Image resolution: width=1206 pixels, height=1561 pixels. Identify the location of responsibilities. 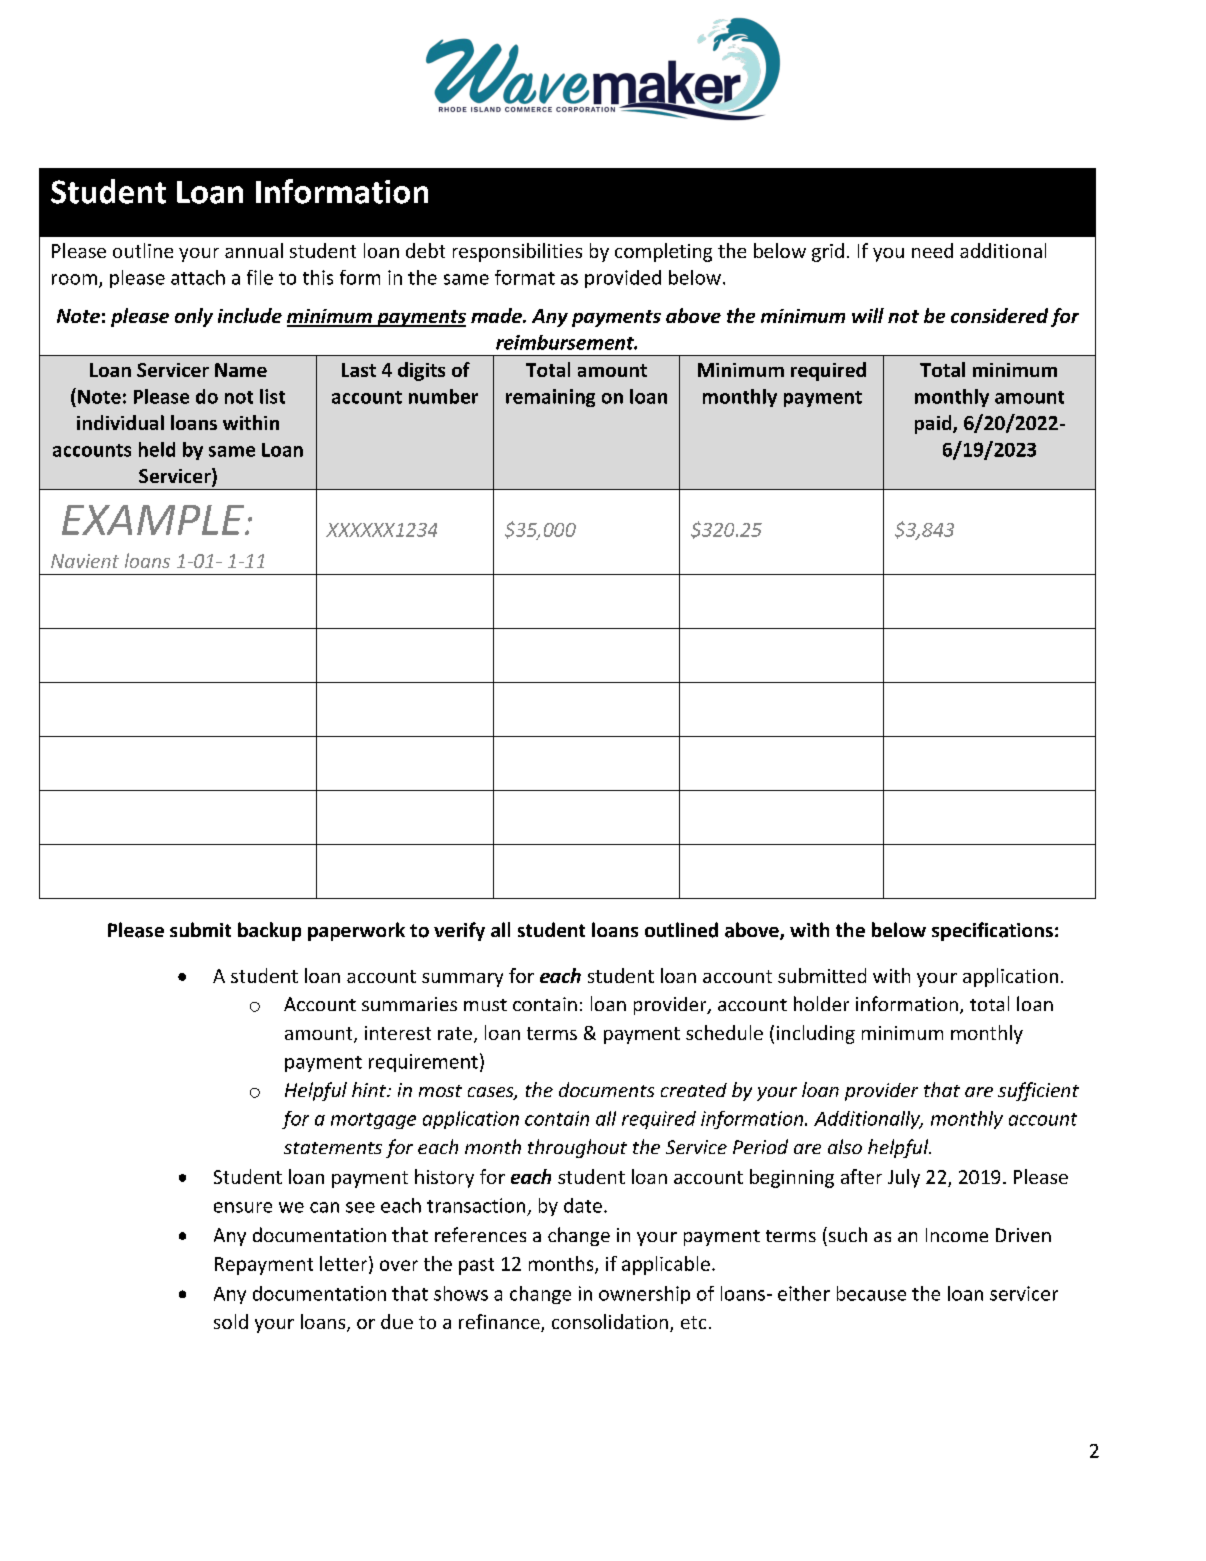
(517, 252).
